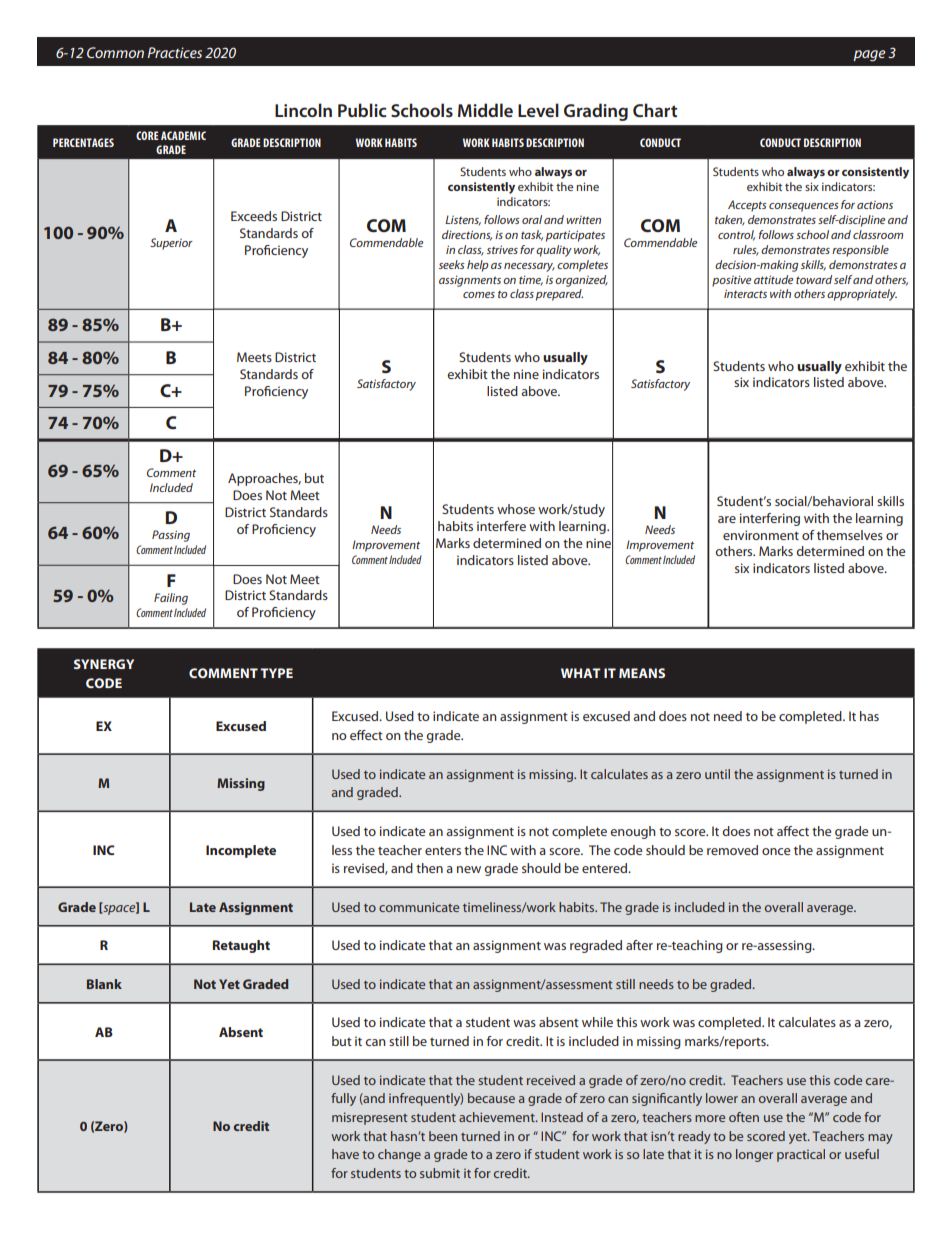 The width and height of the page is (952, 1233). Describe the element at coordinates (501, 526) in the page. I see `interfere` at that location.
